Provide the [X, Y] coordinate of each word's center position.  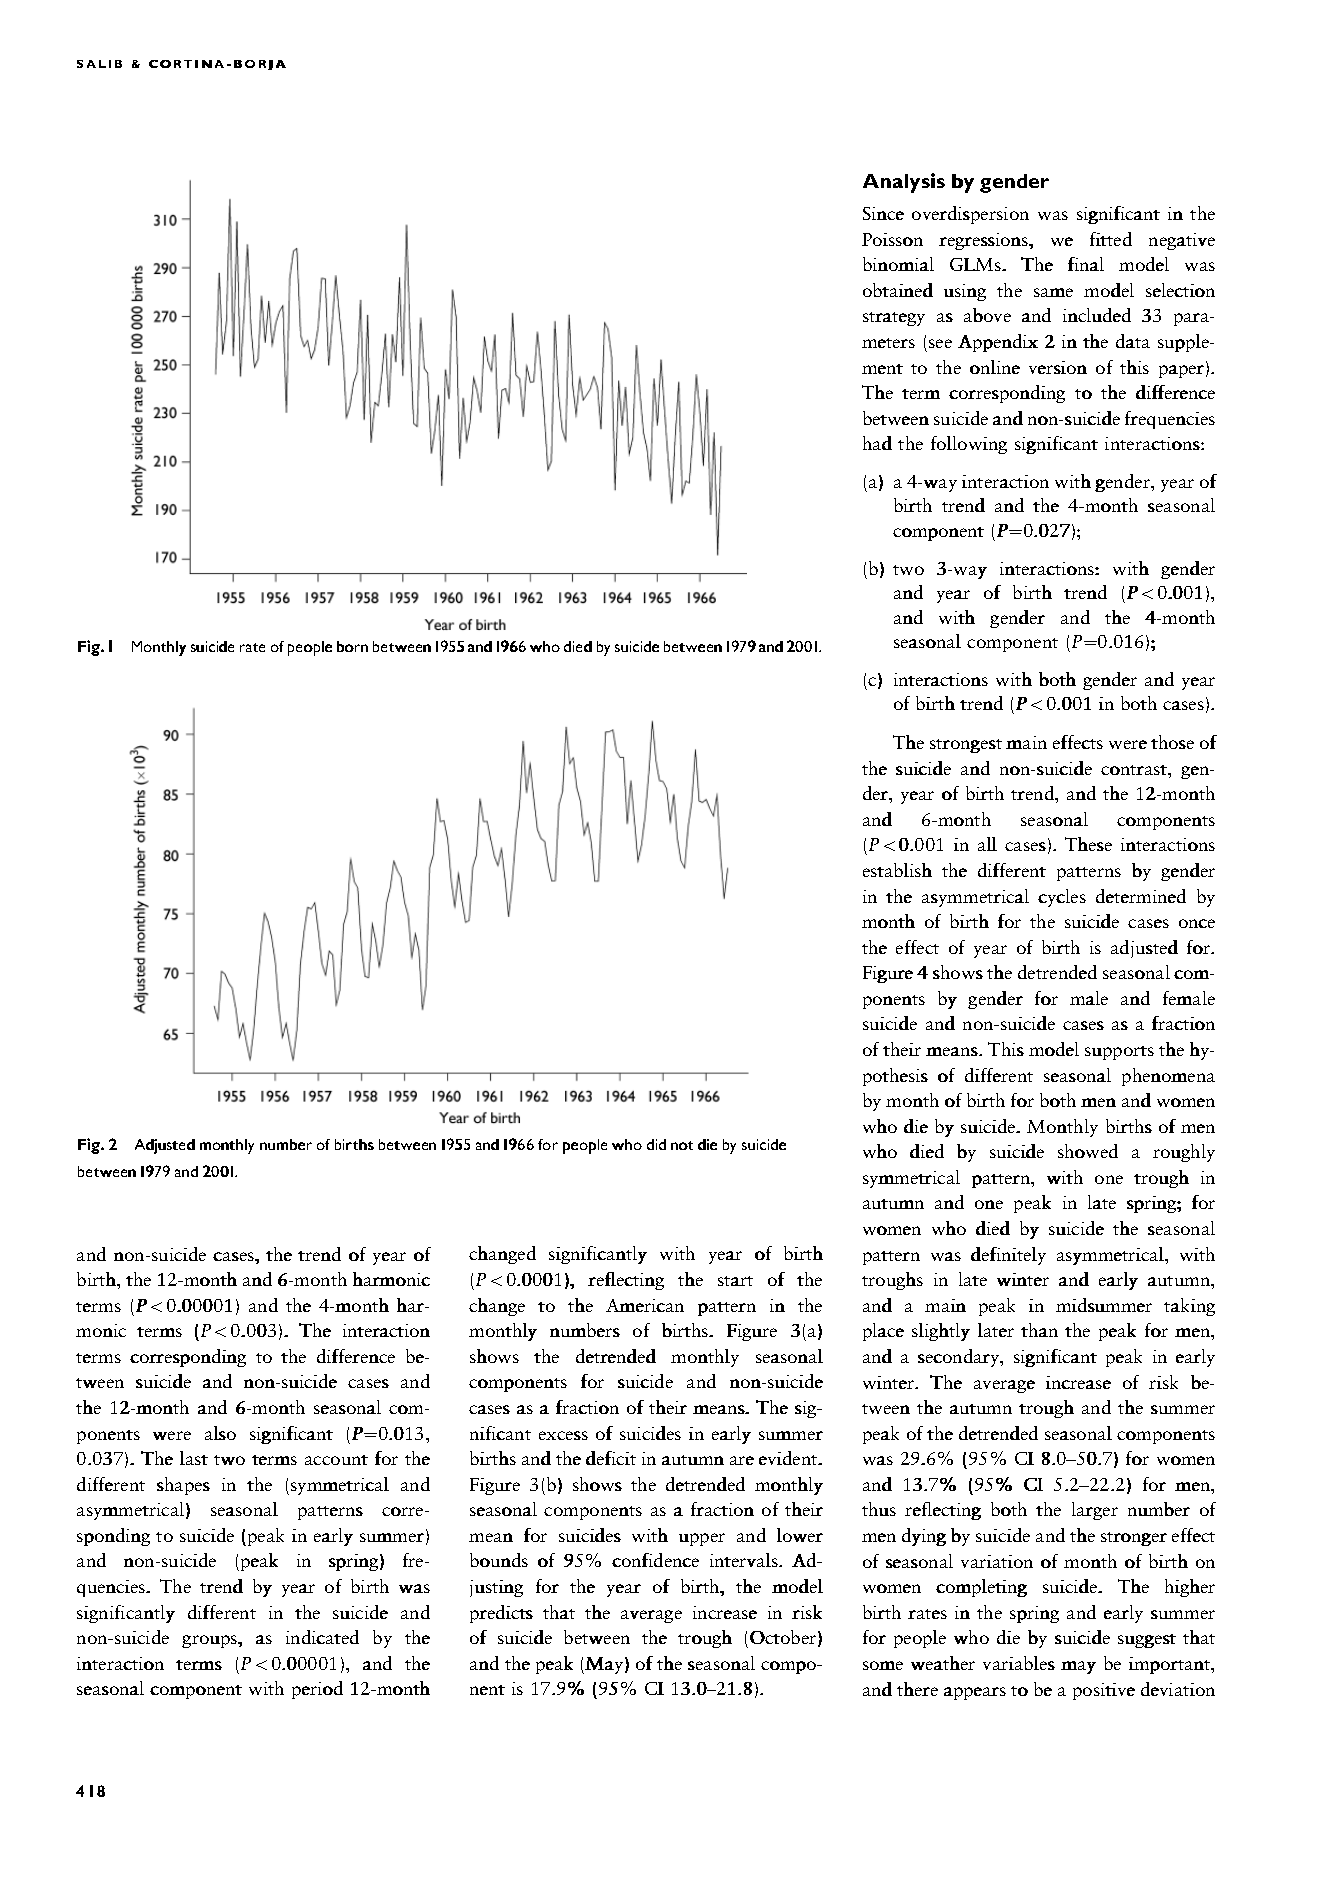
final [1086, 264]
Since [883, 213]
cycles [1062, 898]
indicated [322, 1637]
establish [897, 870]
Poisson [892, 239]
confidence [655, 1560]
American [645, 1305]
